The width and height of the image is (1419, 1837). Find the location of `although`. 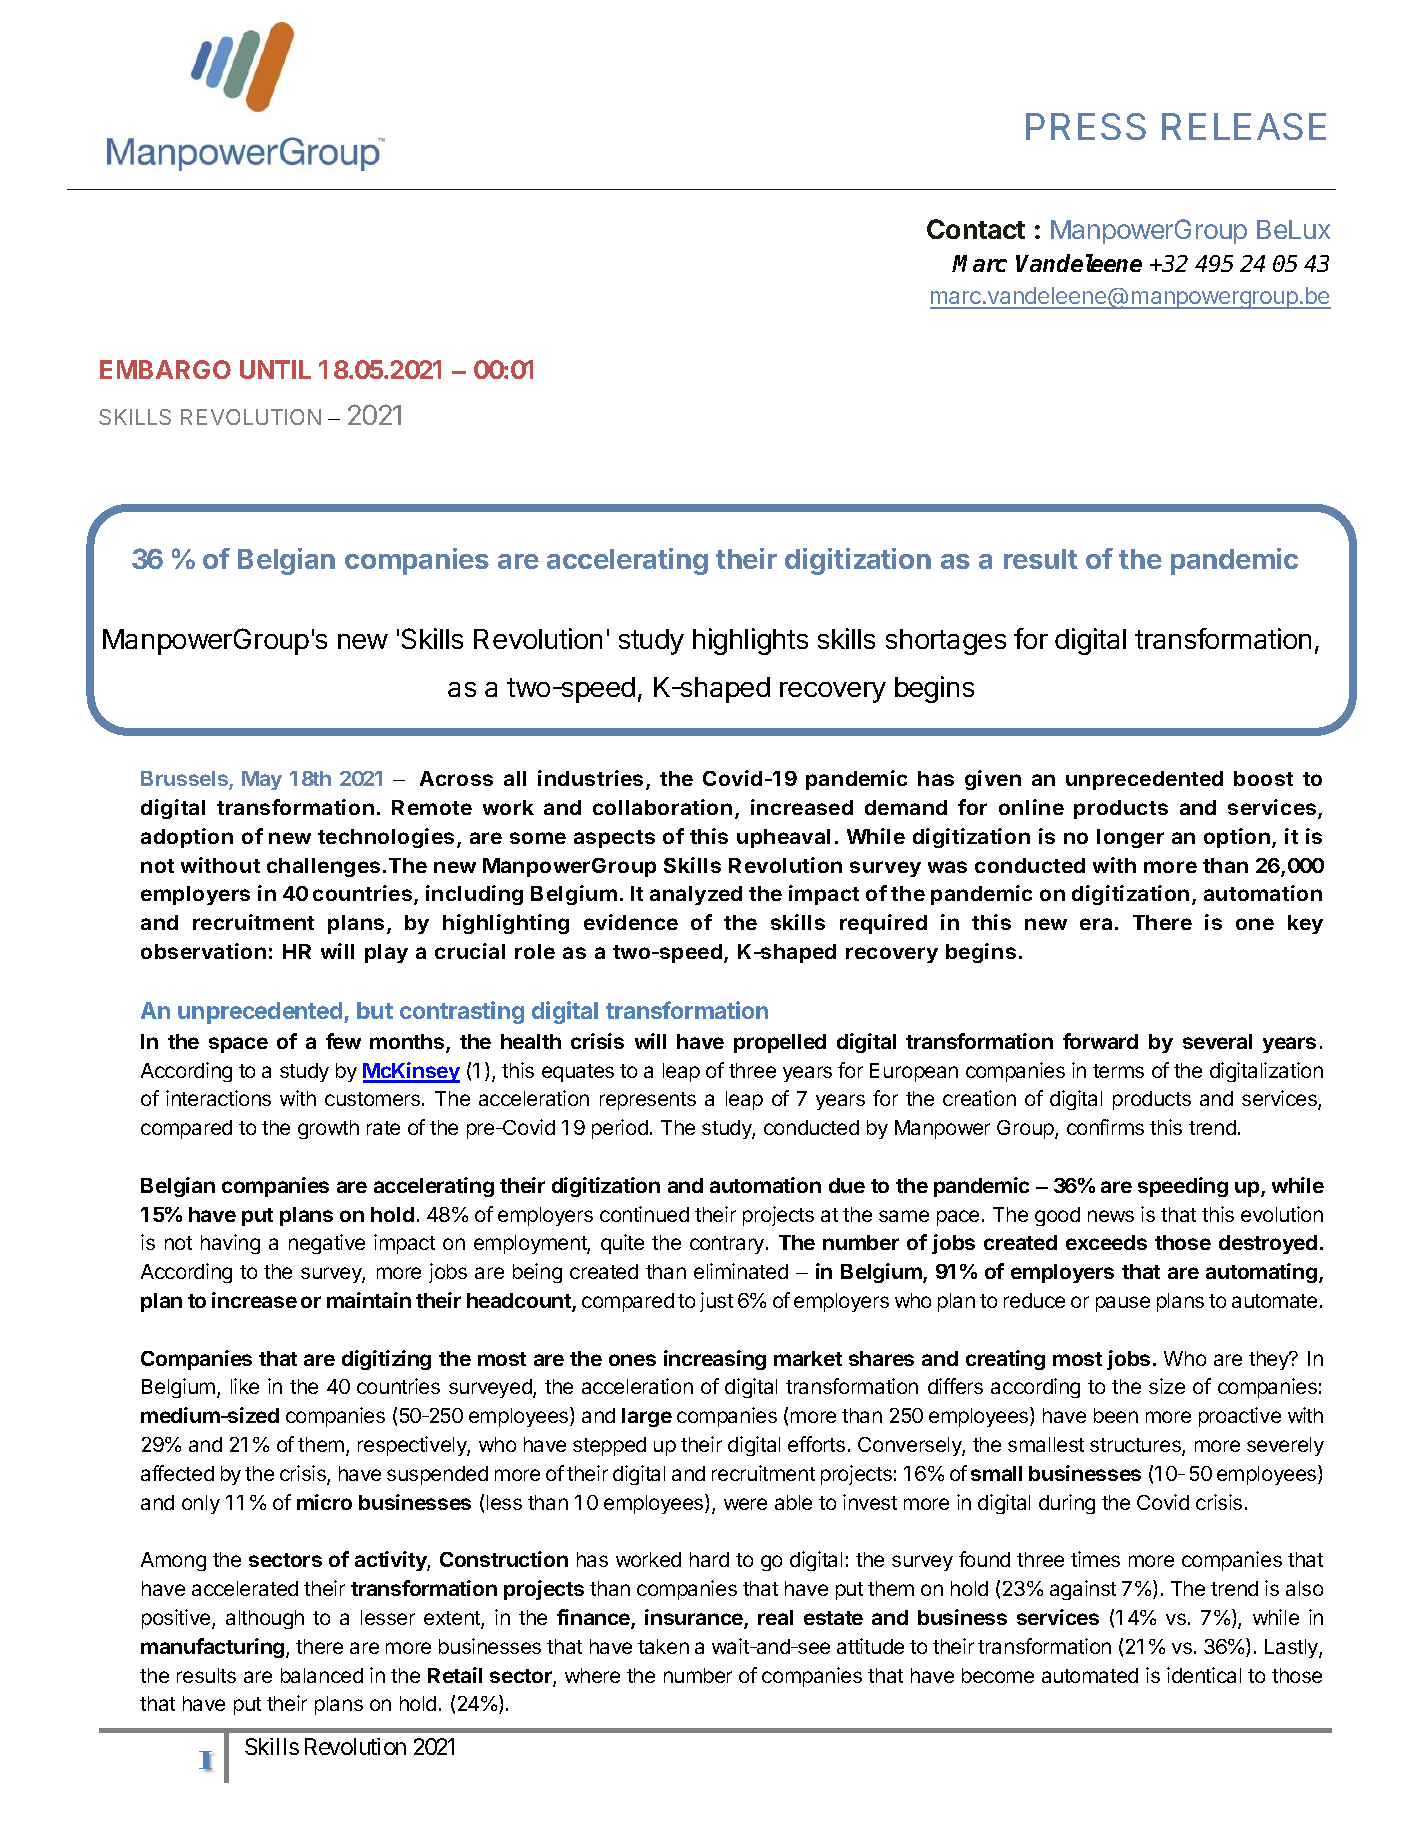

although is located at coordinates (265, 1619).
